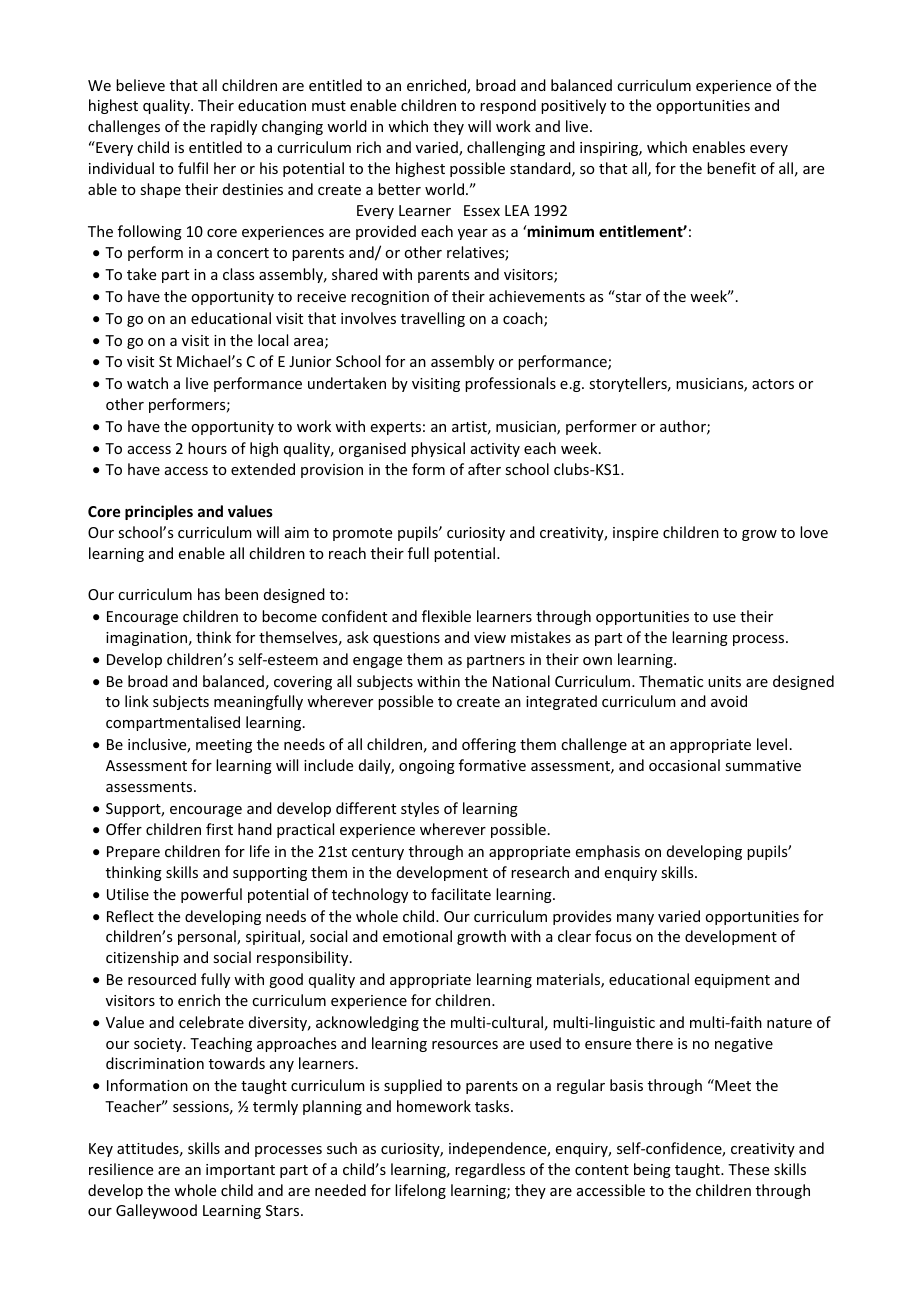 Image resolution: width=924 pixels, height=1308 pixels. What do you see at coordinates (508, 106) in the document?
I see `respond` at bounding box center [508, 106].
